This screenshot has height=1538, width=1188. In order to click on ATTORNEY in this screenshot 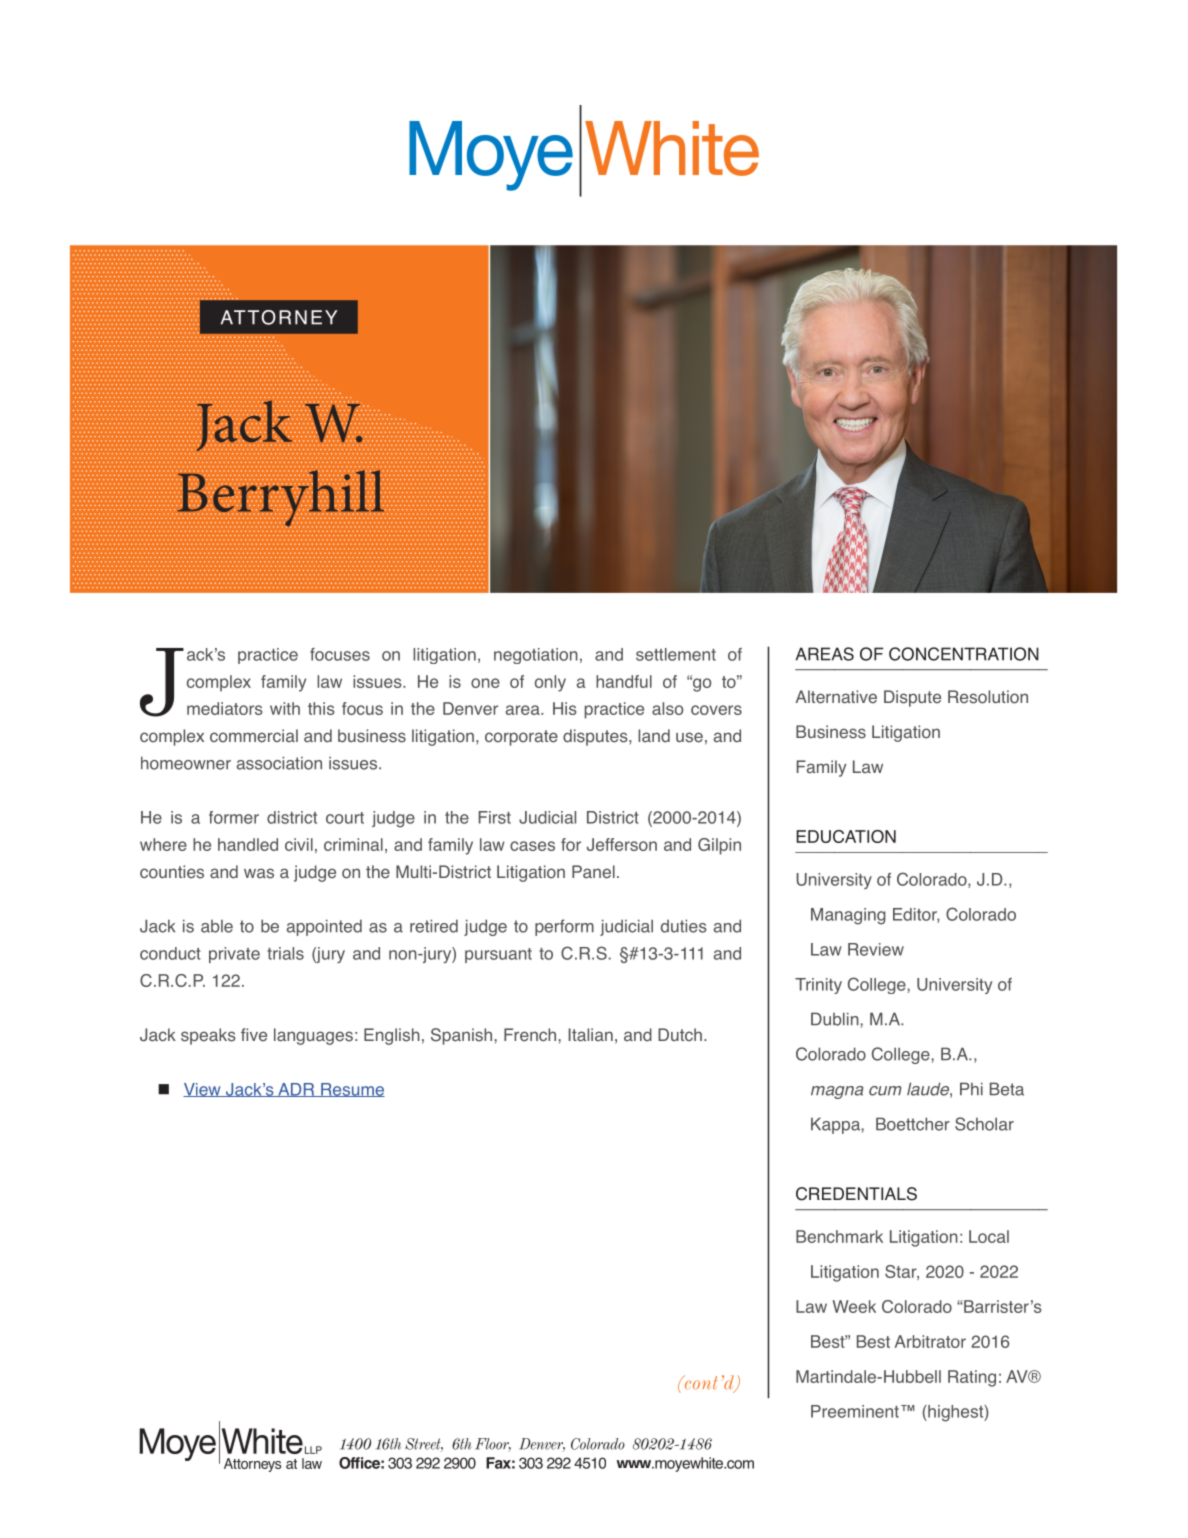, I will do `click(279, 317)`.
